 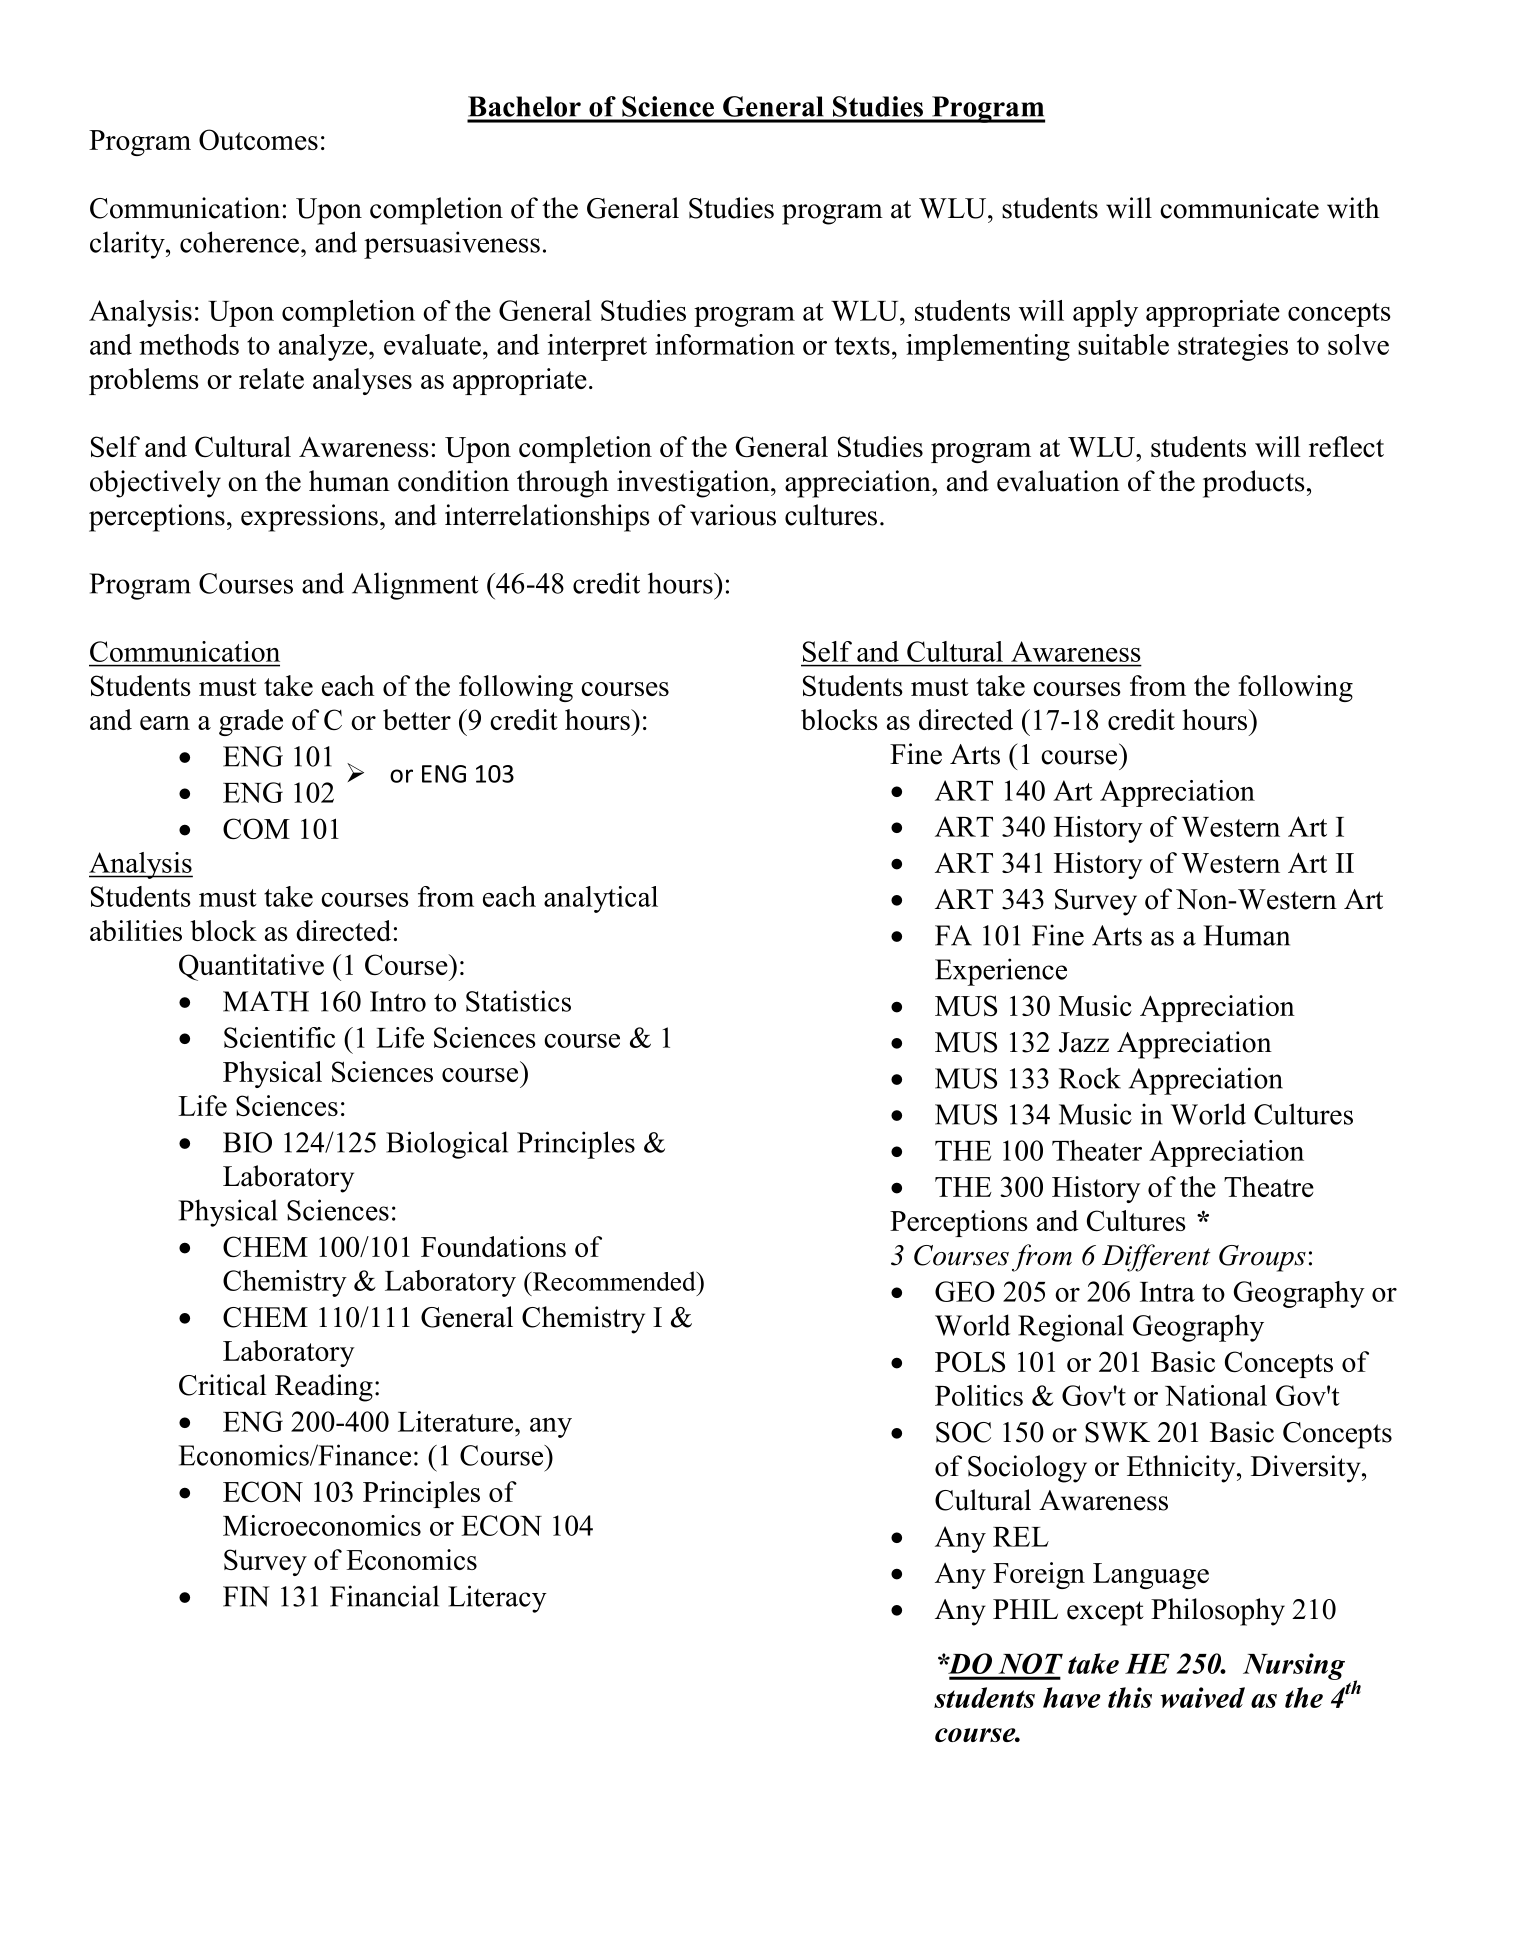 What do you see at coordinates (251, 967) in the document?
I see `Quantitative` at bounding box center [251, 967].
